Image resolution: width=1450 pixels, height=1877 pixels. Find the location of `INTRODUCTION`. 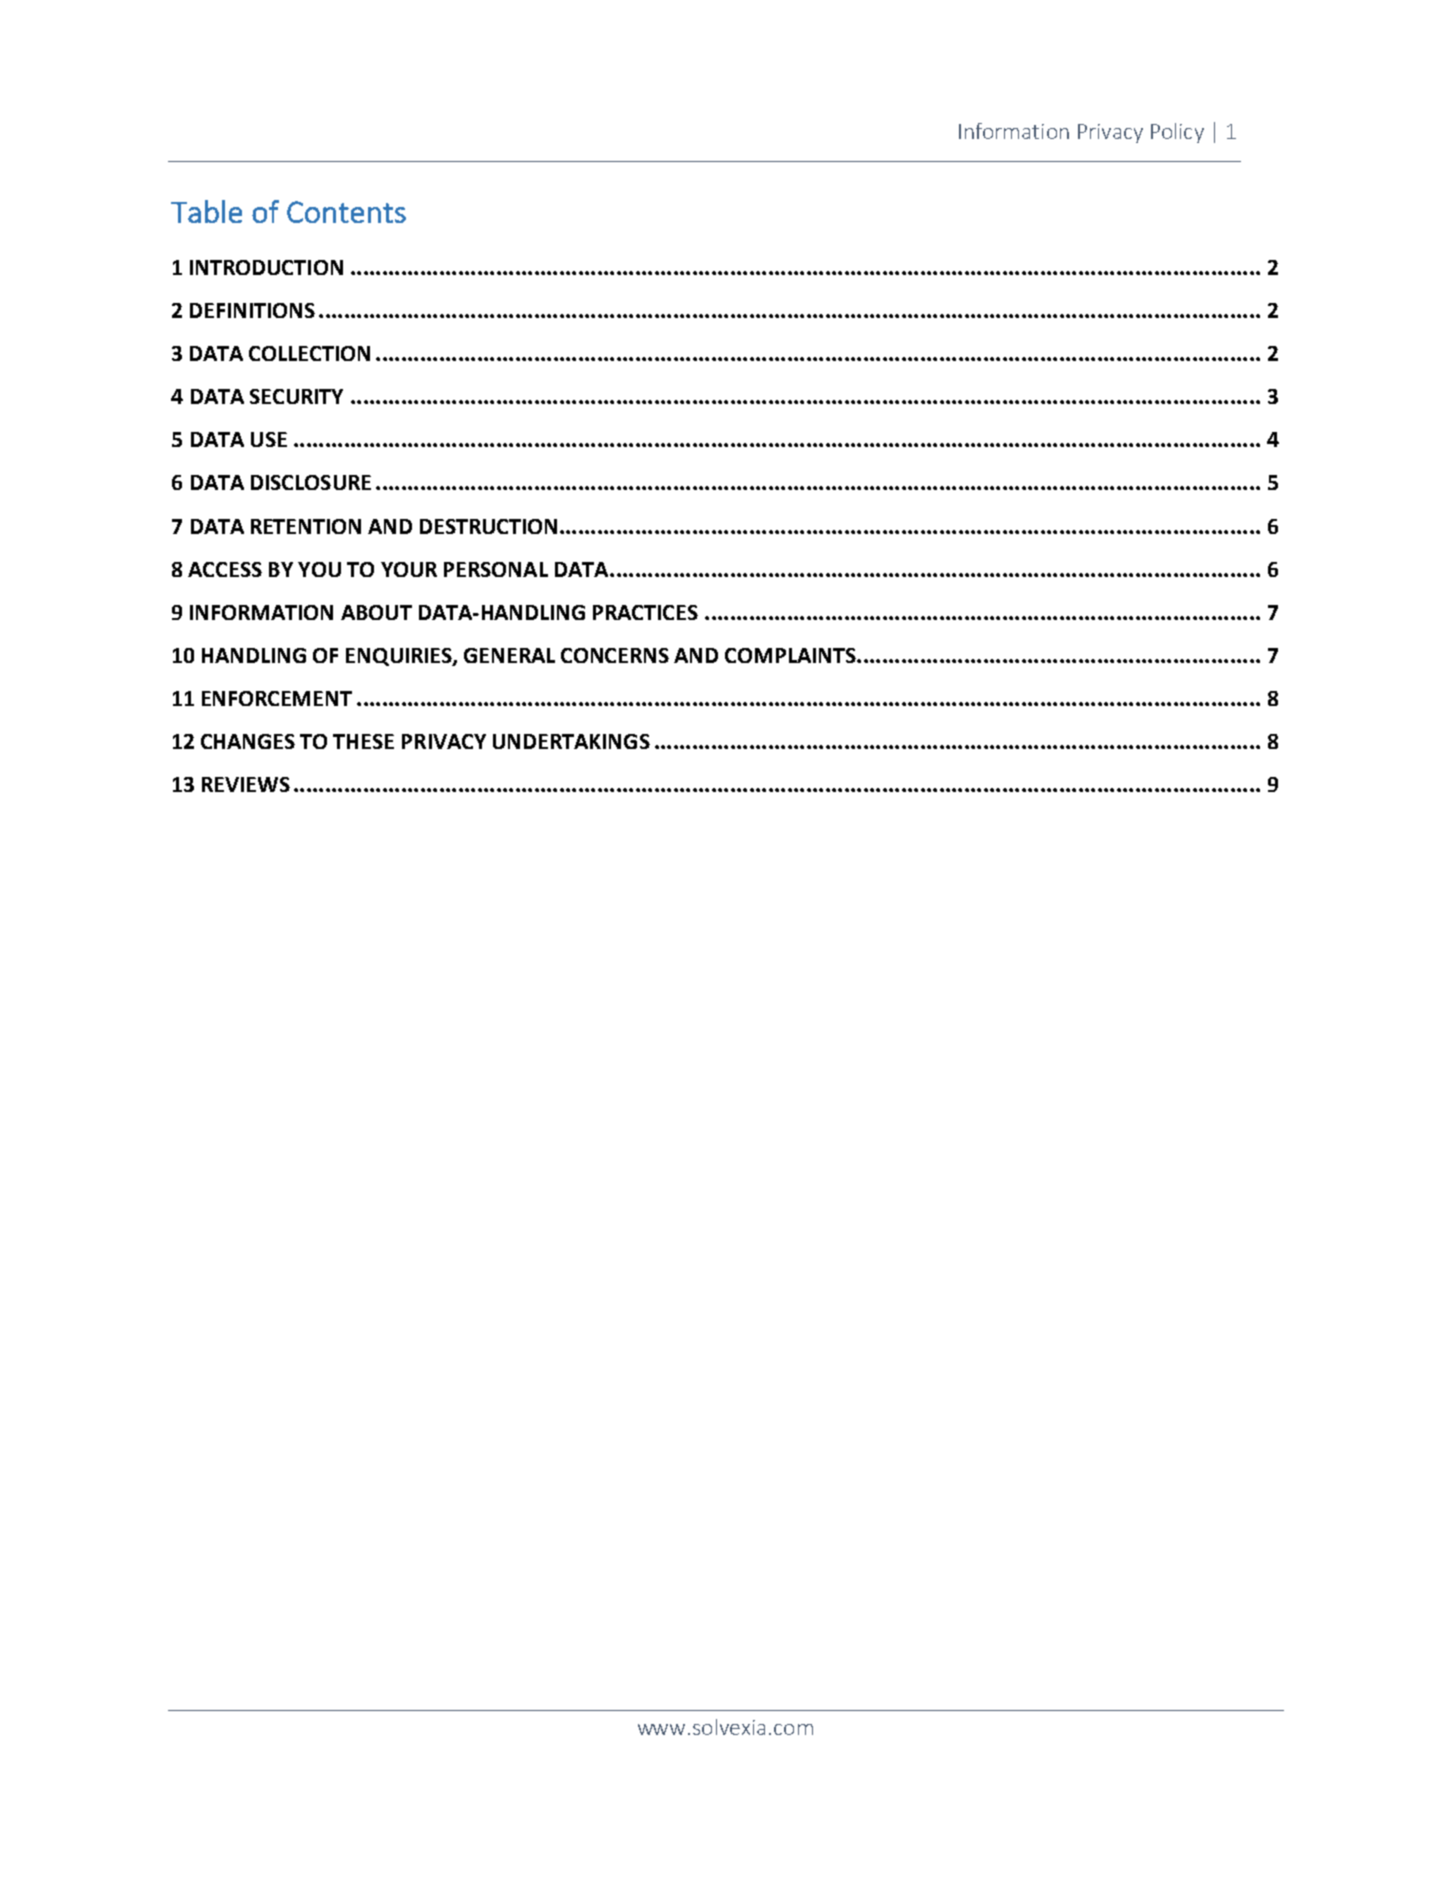

INTRODUCTION is located at coordinates (266, 267).
